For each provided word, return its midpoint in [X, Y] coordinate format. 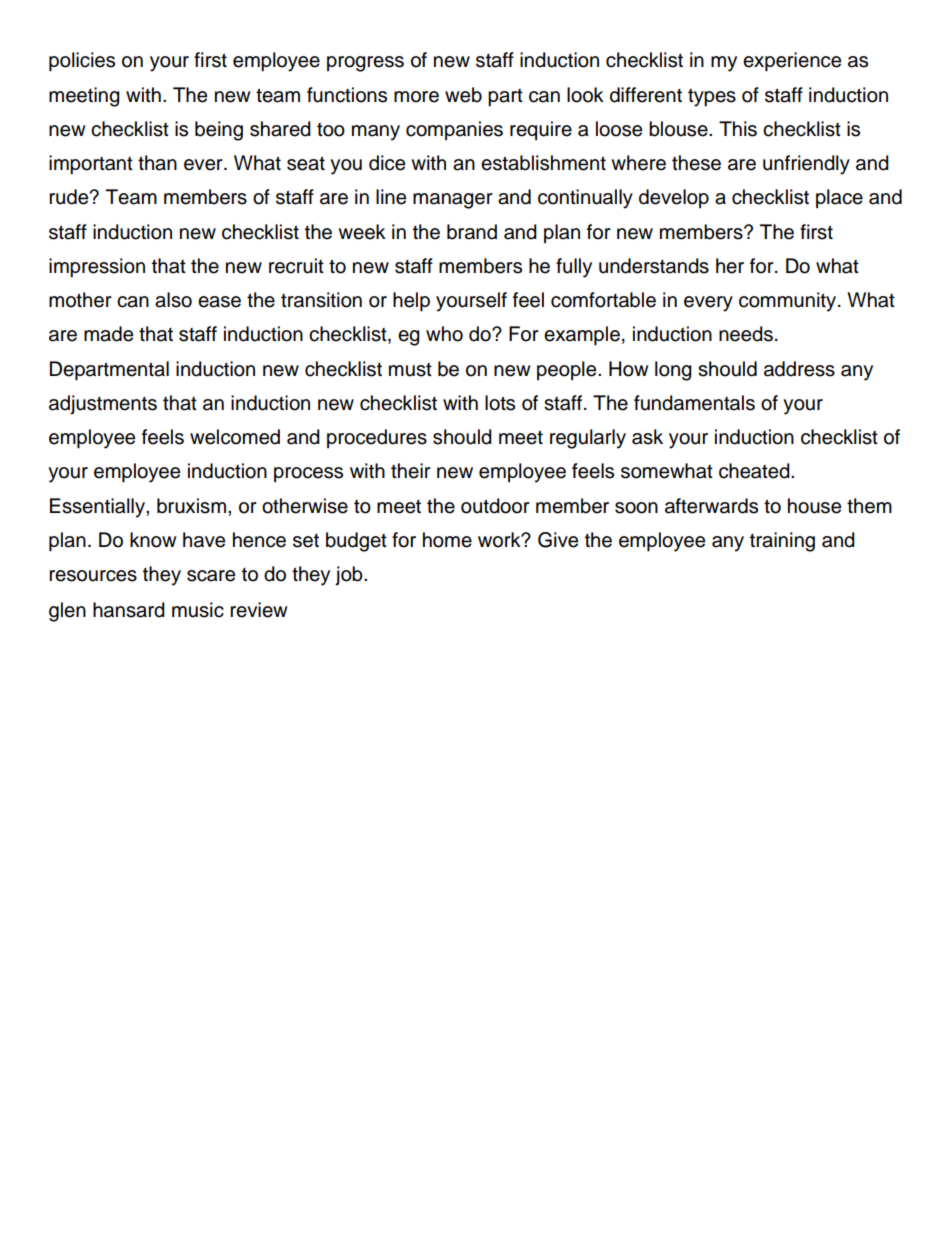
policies [82, 62]
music [198, 610]
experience [792, 62]
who [444, 334]
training [782, 542]
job [350, 576]
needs [746, 334]
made [108, 334]
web [463, 95]
